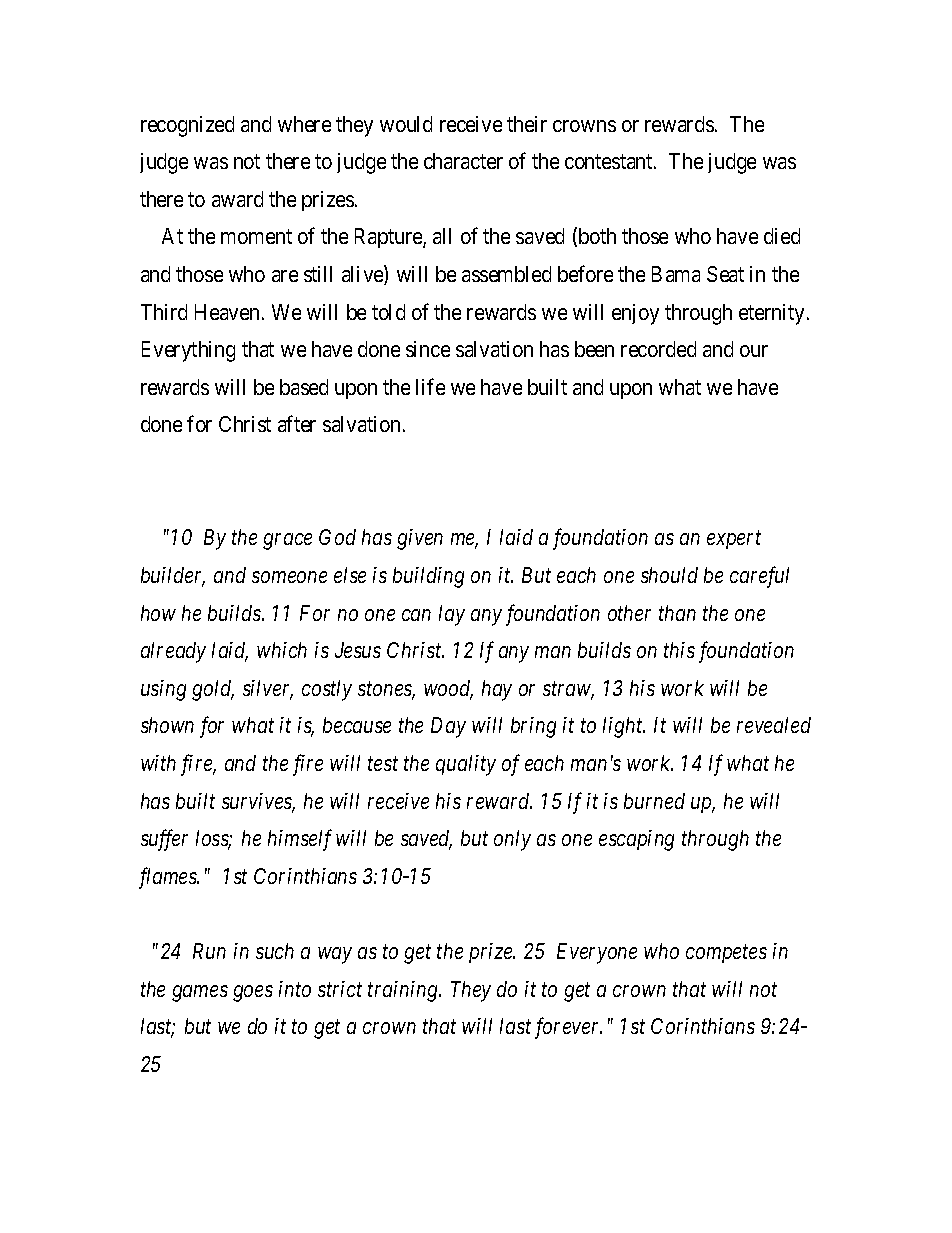  Describe the element at coordinates (289, 577) in the screenshot. I see `someone` at that location.
